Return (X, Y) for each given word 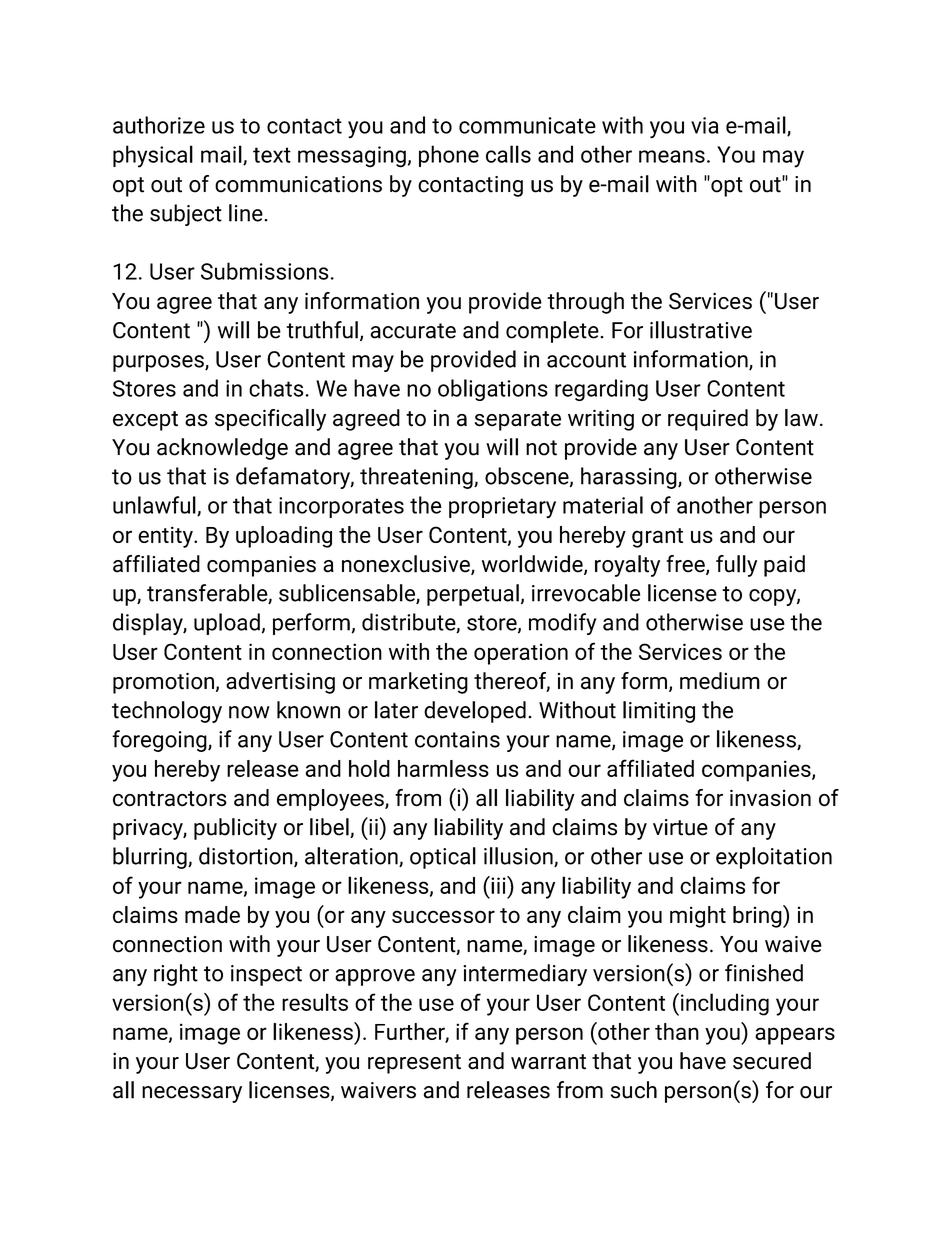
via (705, 125)
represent (414, 1064)
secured (772, 1061)
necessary (192, 1094)
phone (449, 156)
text (272, 155)
